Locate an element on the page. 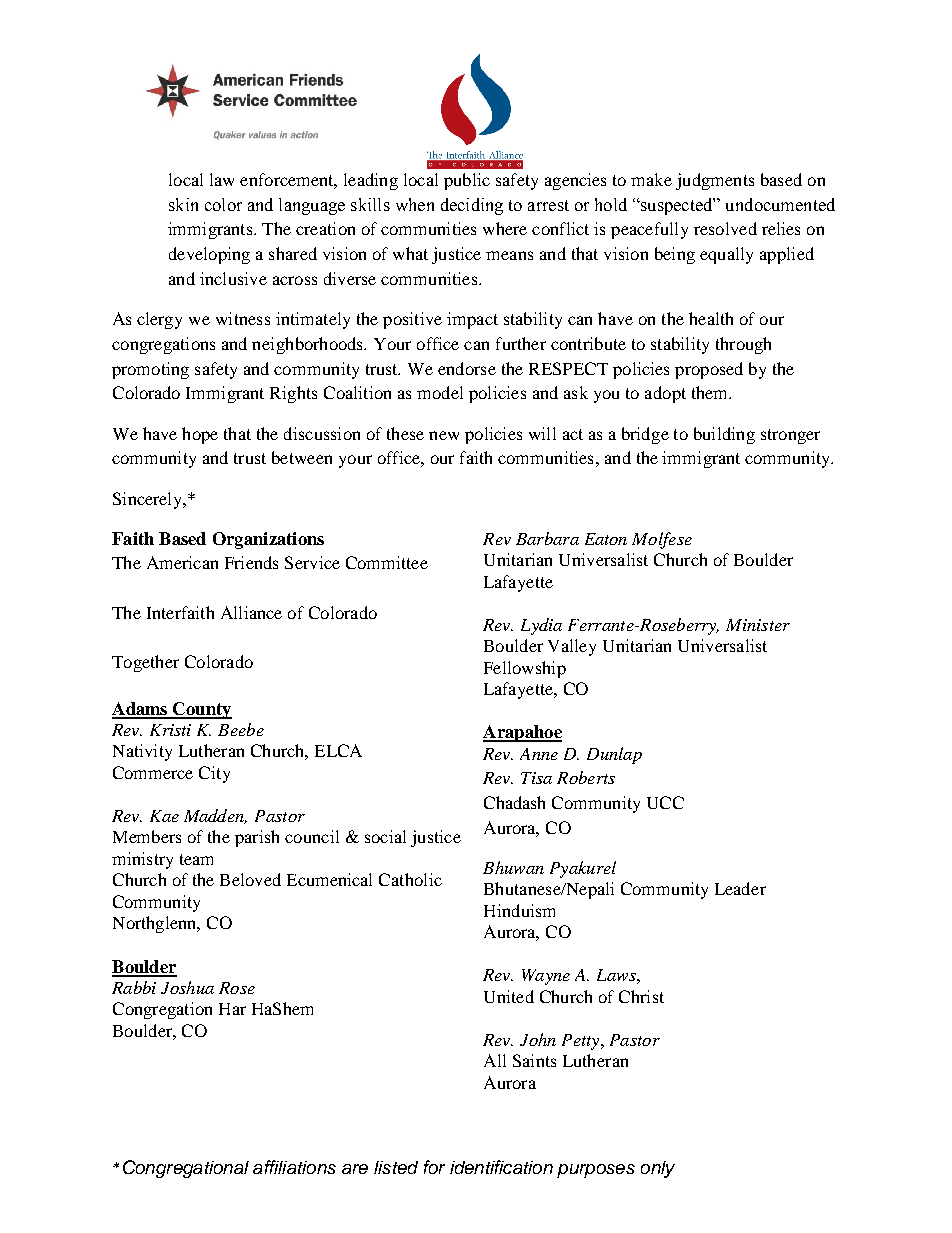  resolved is located at coordinates (725, 228).
